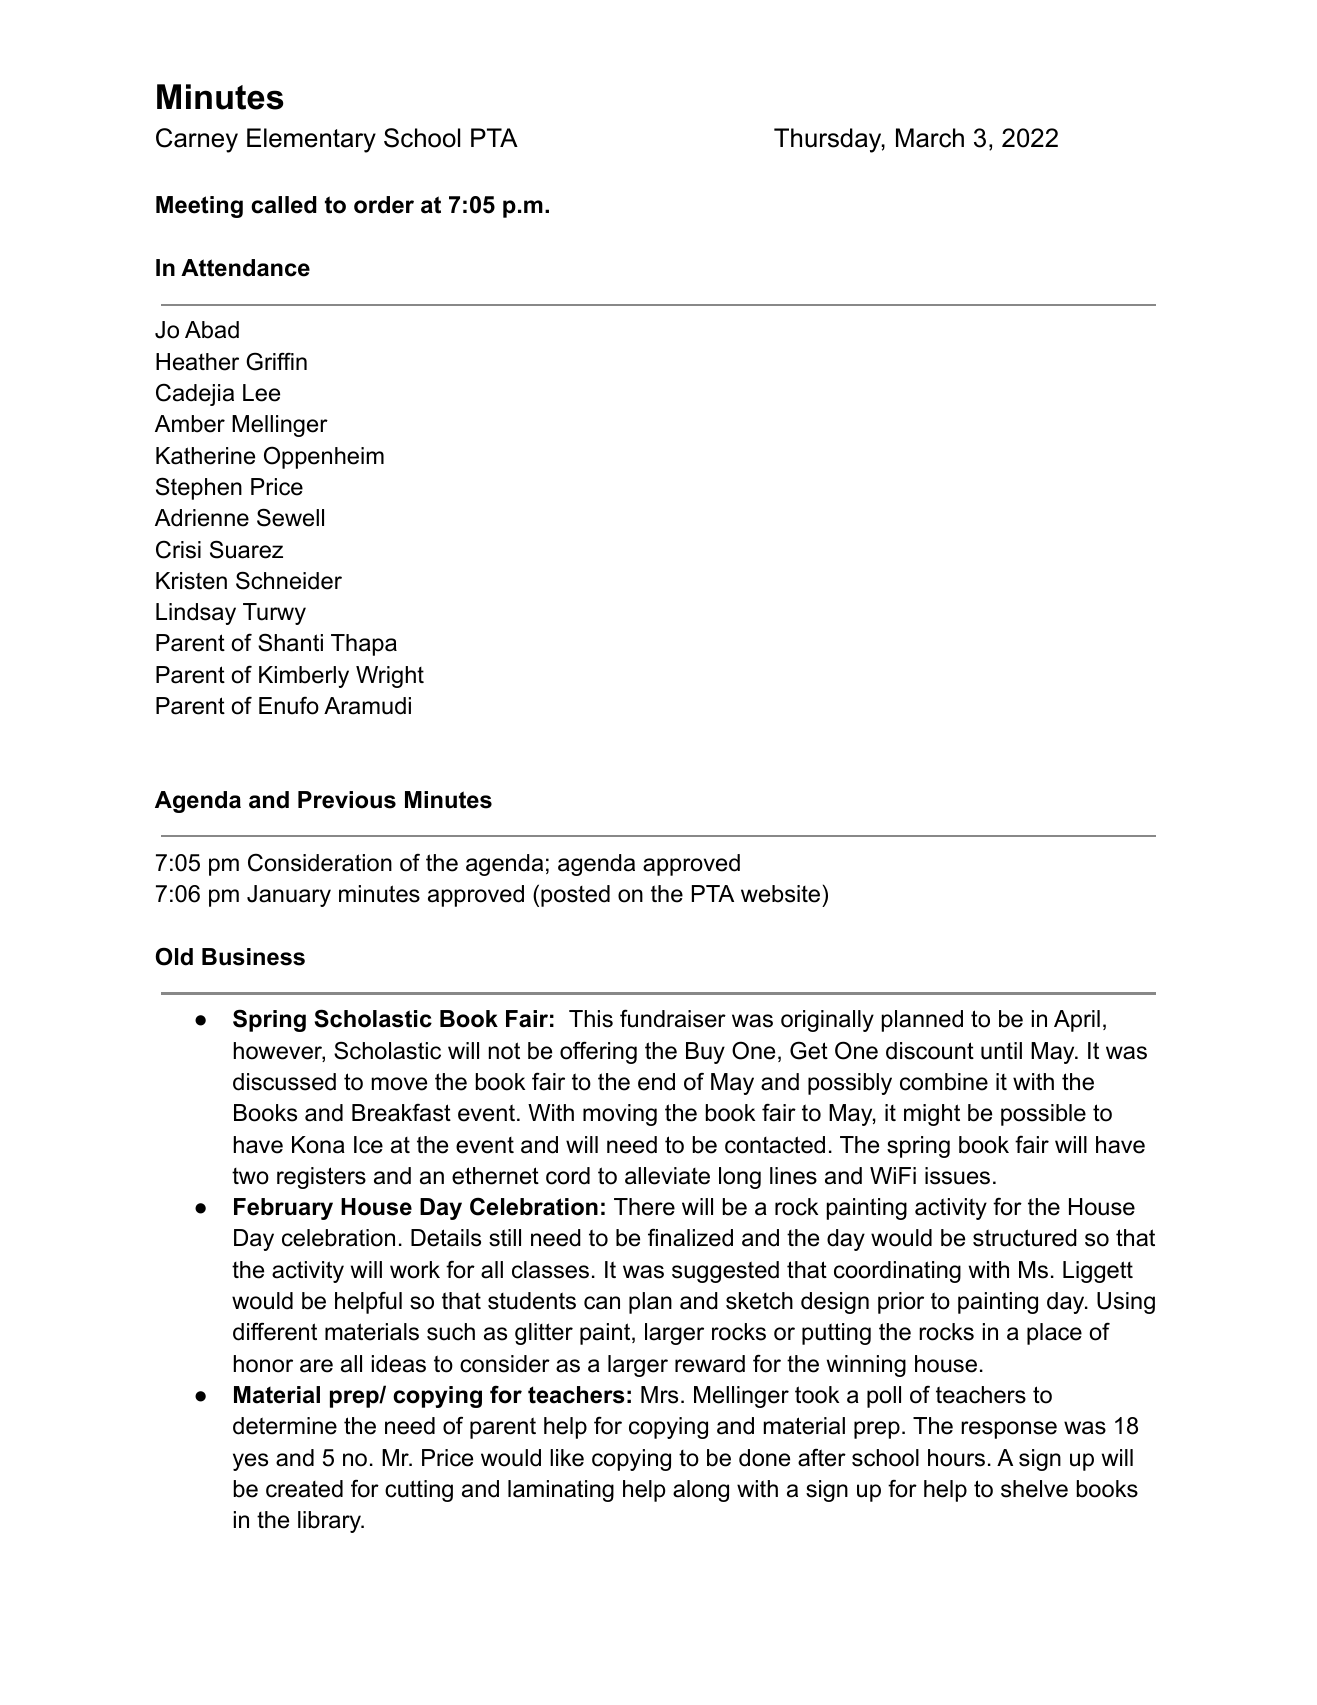  I want to click on Sewell, so click(290, 517).
